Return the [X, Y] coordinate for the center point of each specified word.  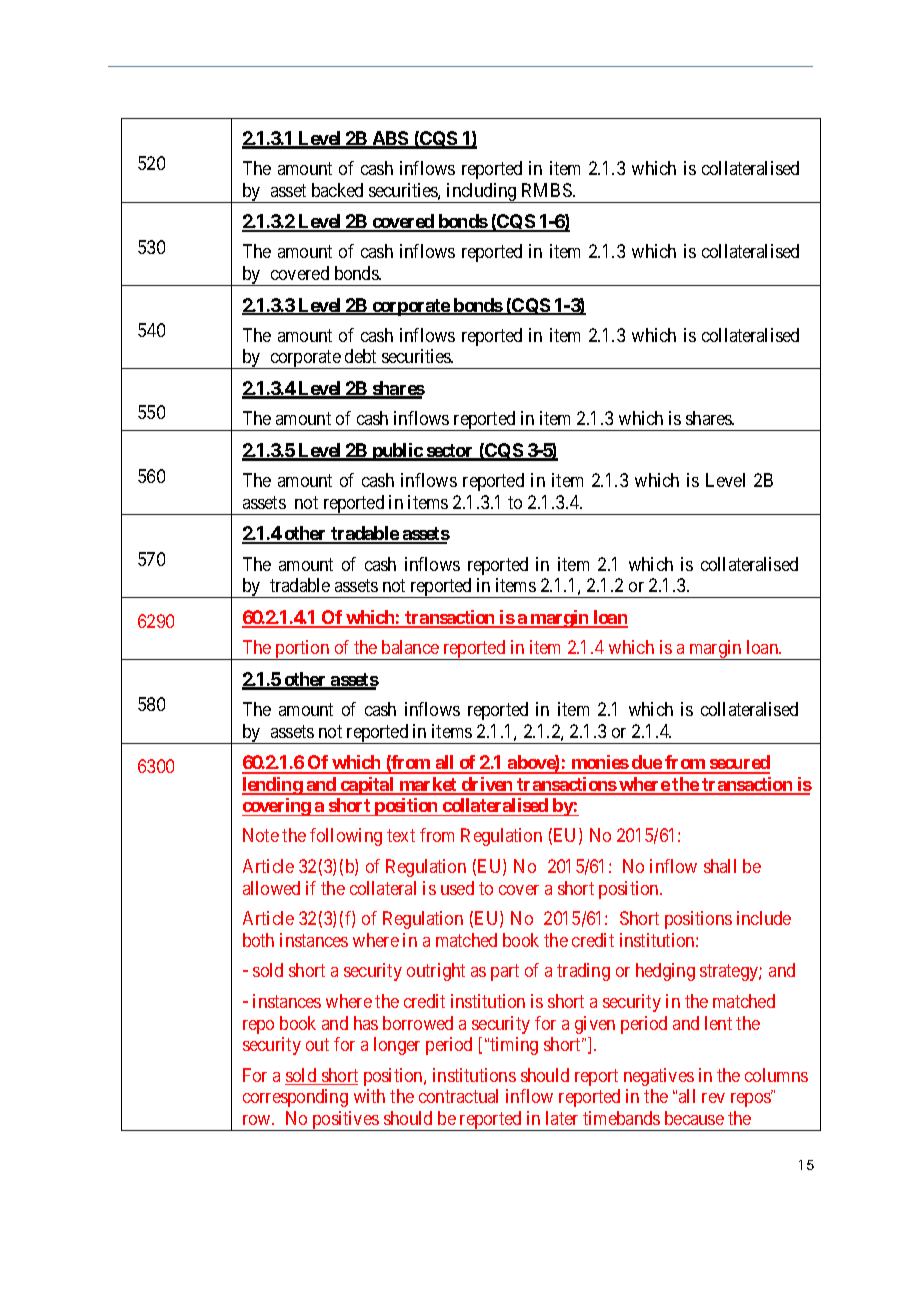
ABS [390, 139]
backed [337, 190]
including [482, 193]
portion [302, 650]
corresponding [295, 1098]
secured [738, 764]
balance [410, 647]
